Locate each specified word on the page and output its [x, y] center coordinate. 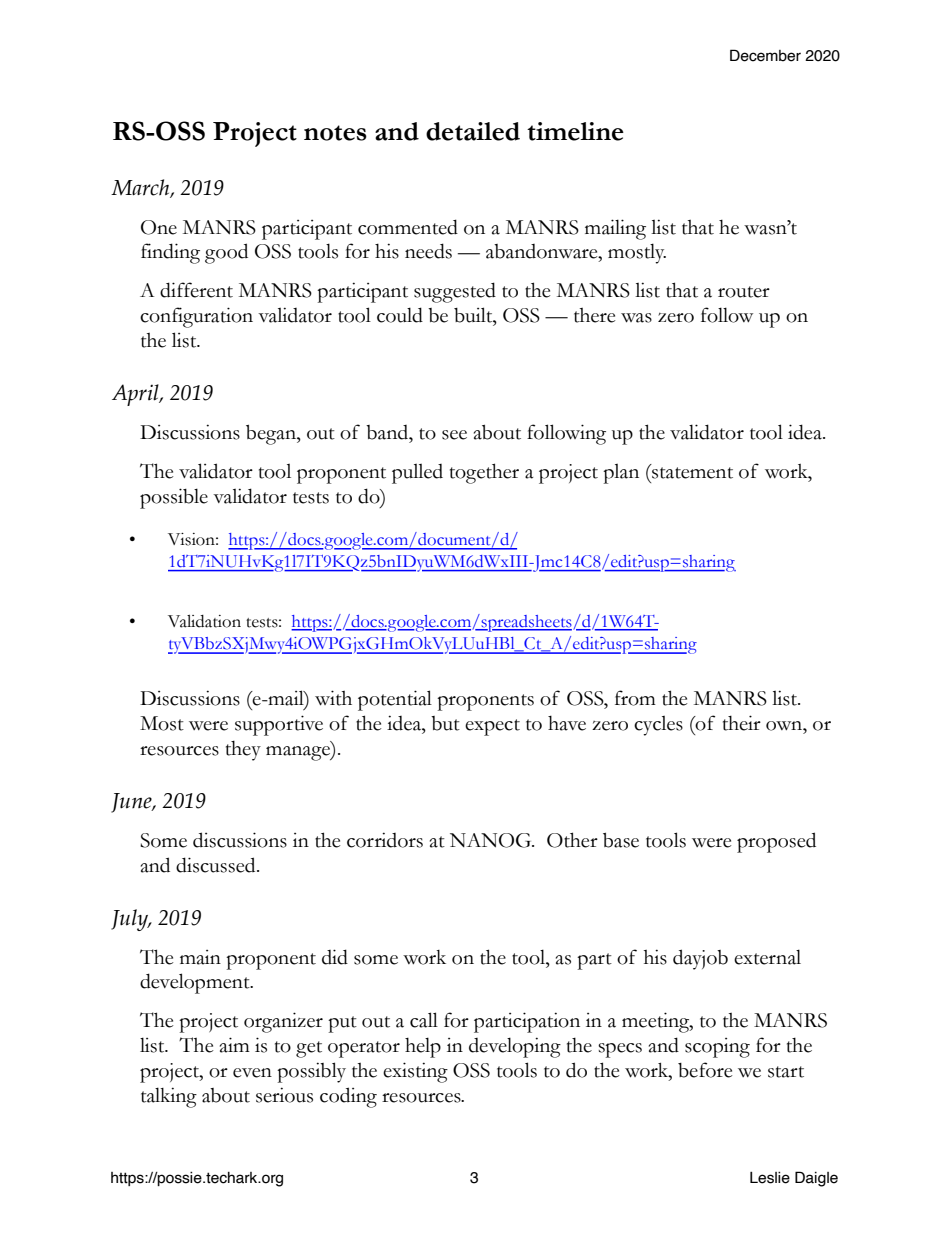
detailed [473, 131]
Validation [204, 621]
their [742, 723]
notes [335, 133]
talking [169, 1097]
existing [415, 1072]
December [765, 55]
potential [395, 700]
